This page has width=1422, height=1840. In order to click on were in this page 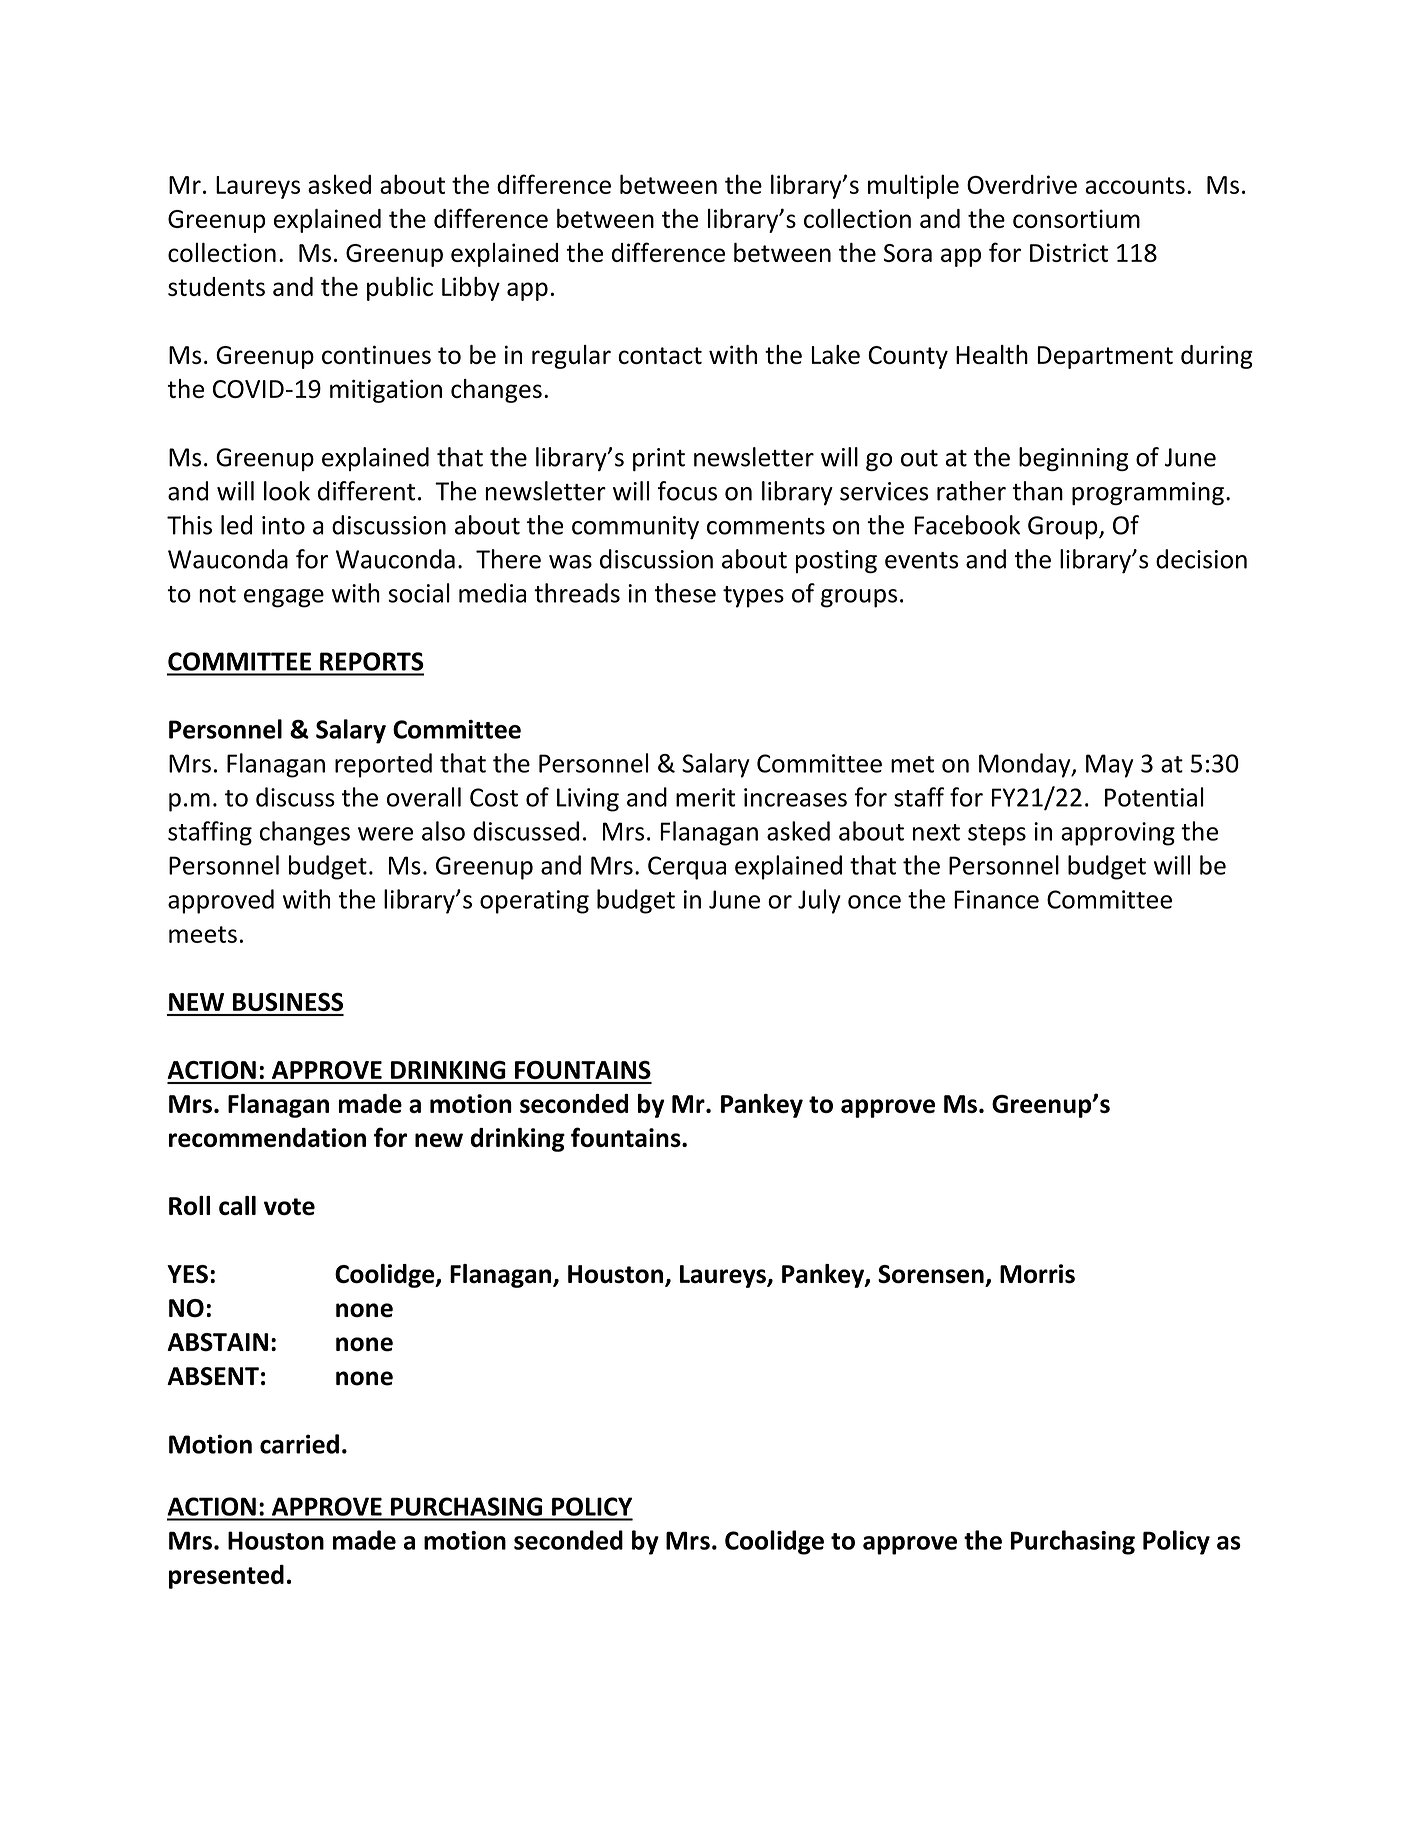, I will do `click(385, 834)`.
